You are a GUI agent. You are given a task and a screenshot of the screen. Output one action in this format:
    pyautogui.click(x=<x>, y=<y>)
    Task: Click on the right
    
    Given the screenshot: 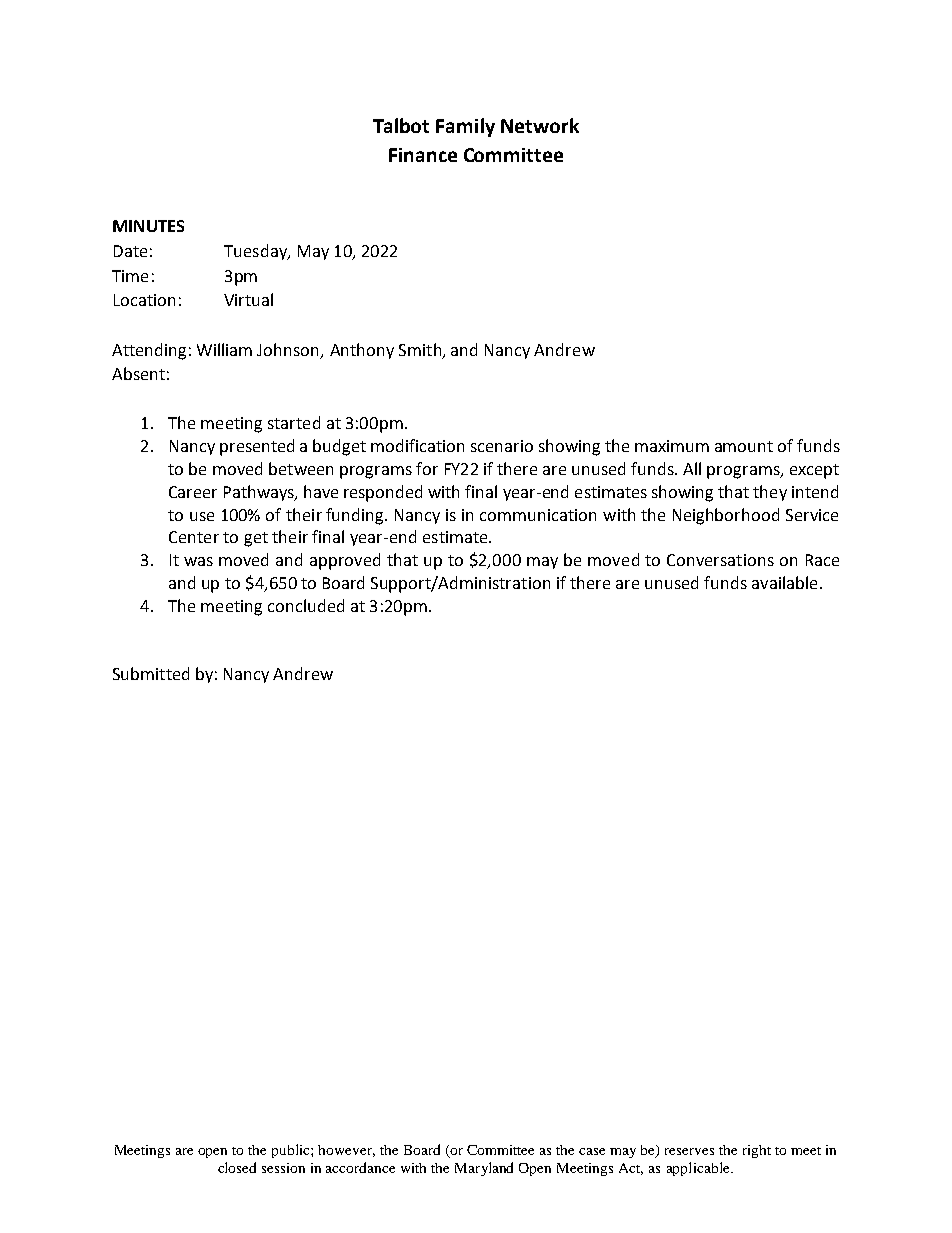 What is the action you would take?
    pyautogui.click(x=757, y=1151)
